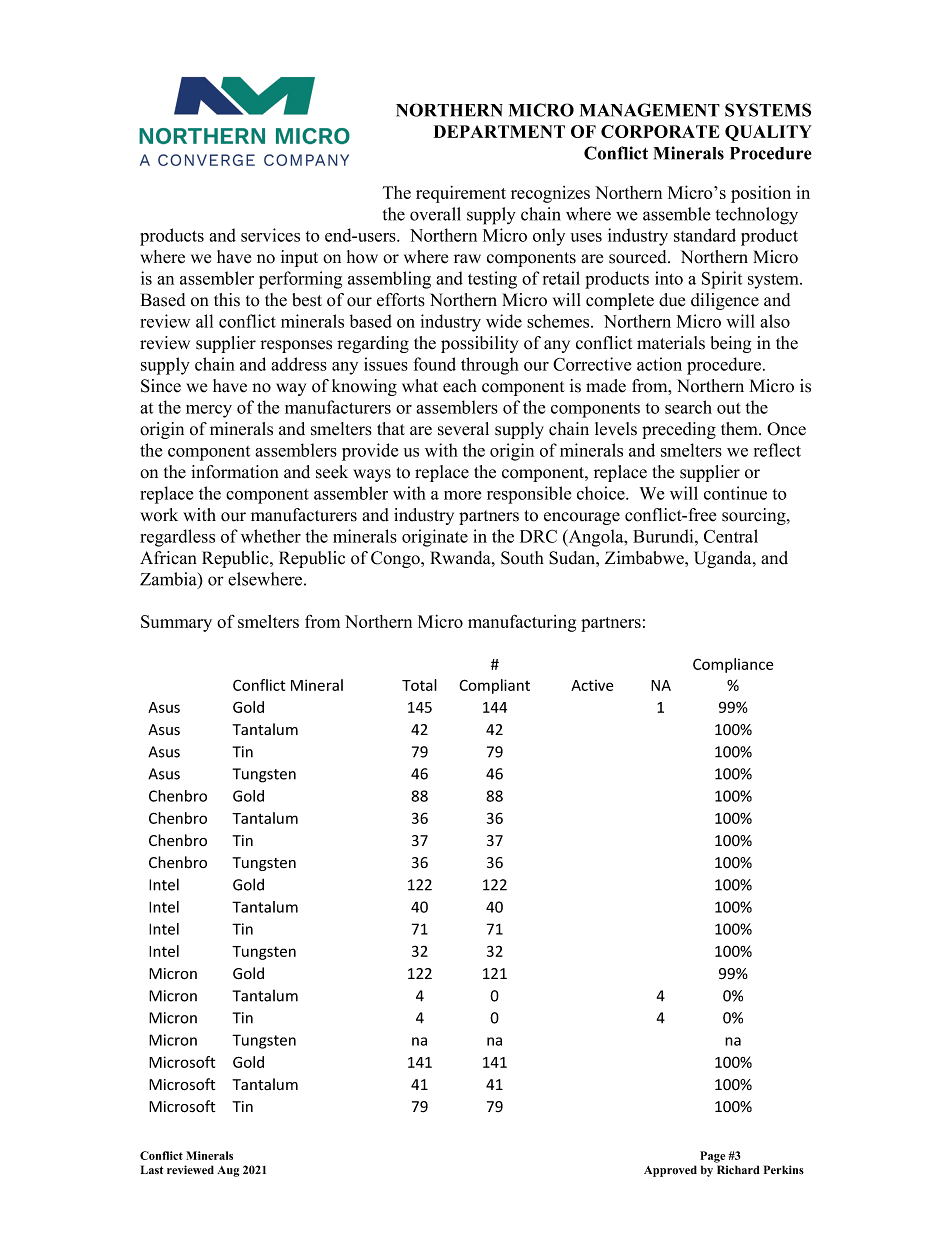 The image size is (952, 1233). I want to click on services, so click(270, 235).
